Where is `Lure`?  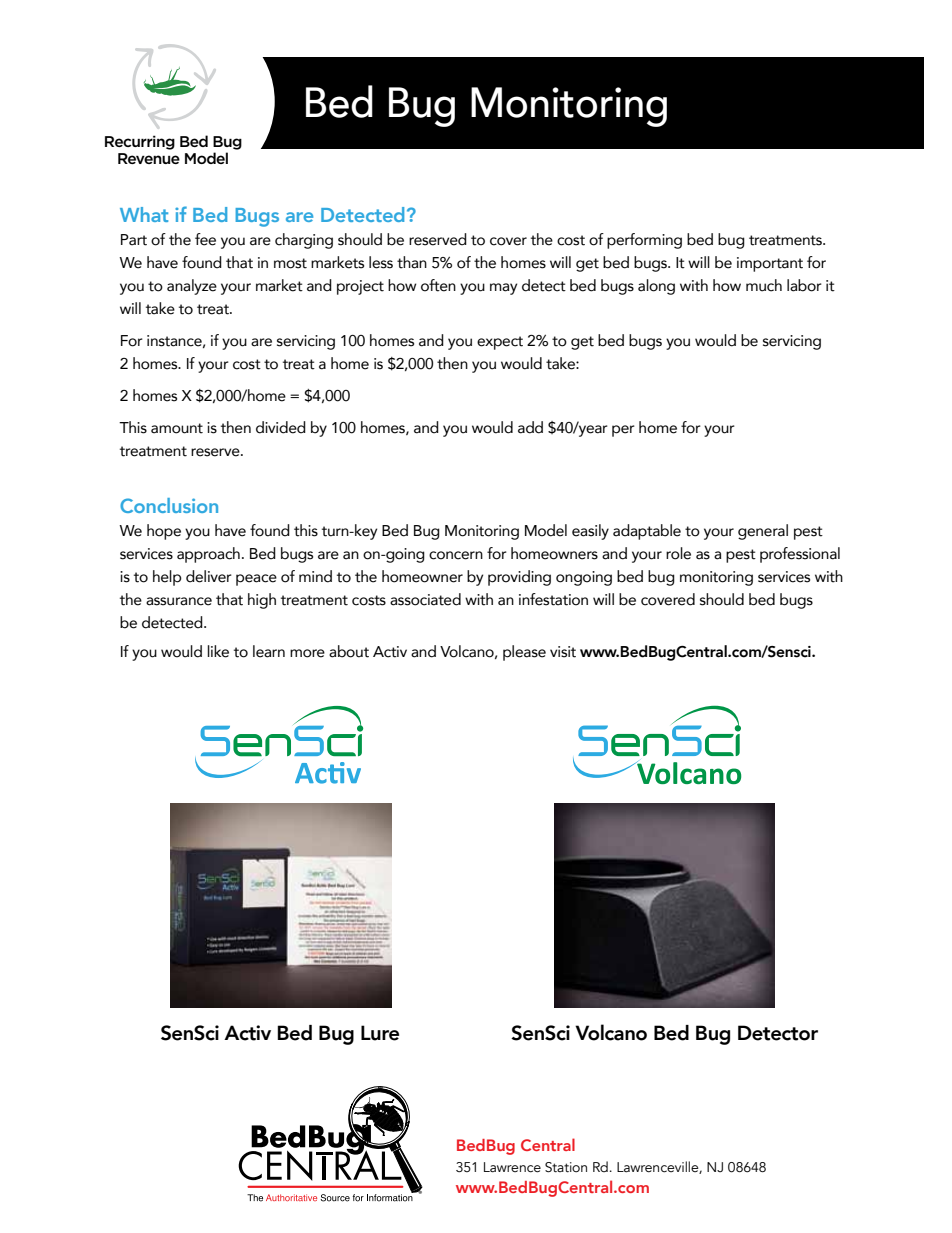
Lure is located at coordinates (380, 1033).
